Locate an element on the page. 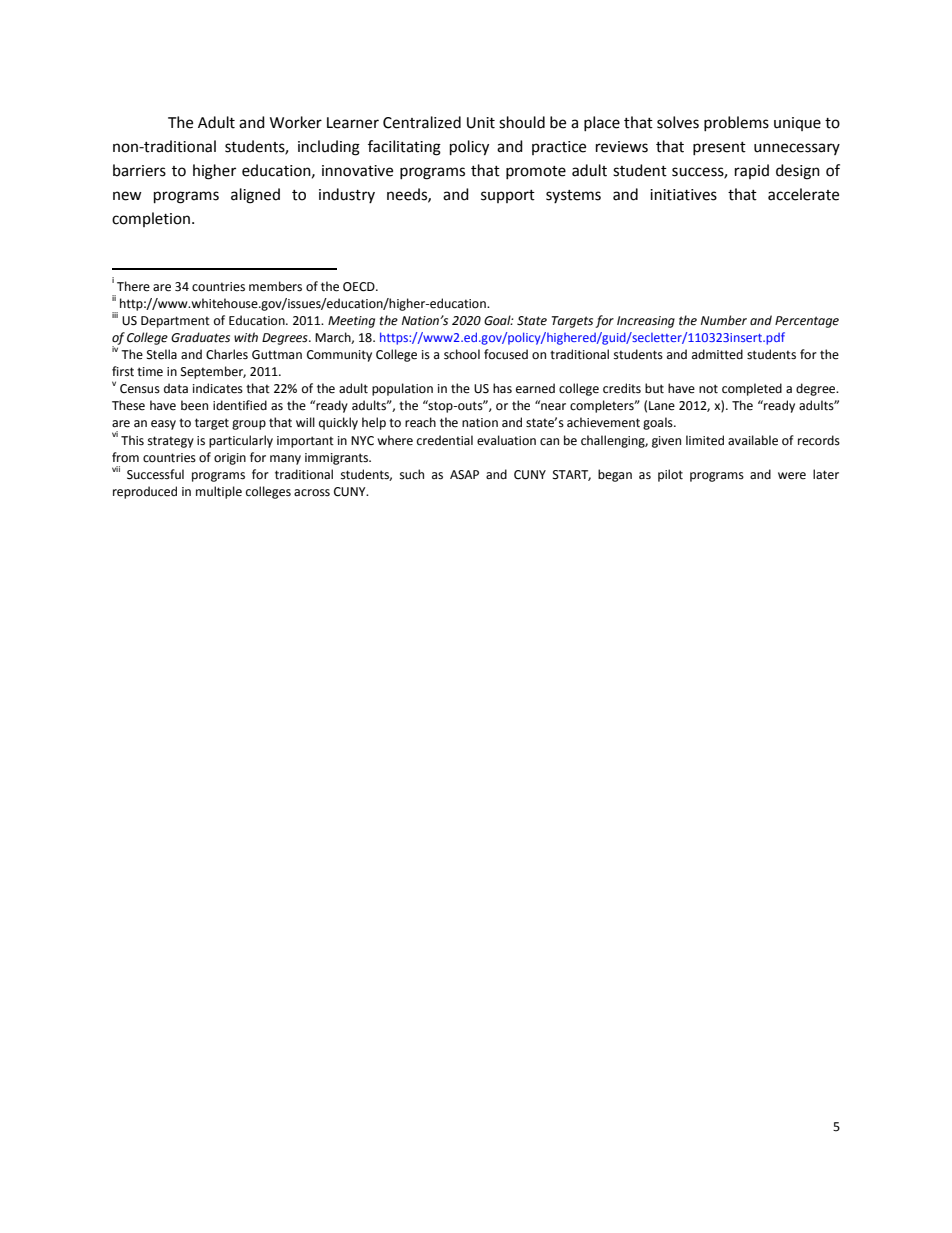  multiple is located at coordinates (219, 492).
